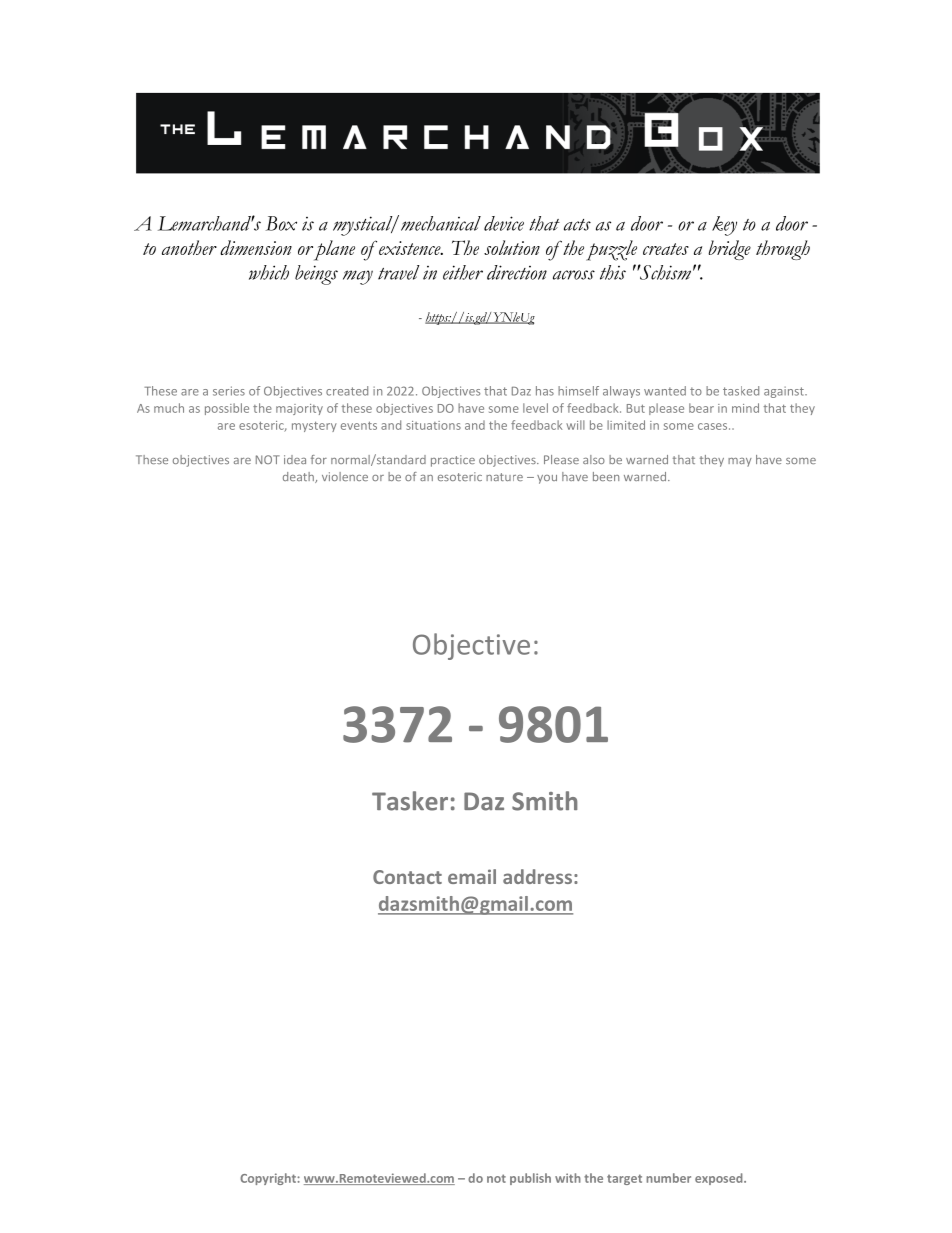 Image resolution: width=952 pixels, height=1233 pixels. I want to click on bridge, so click(729, 250).
